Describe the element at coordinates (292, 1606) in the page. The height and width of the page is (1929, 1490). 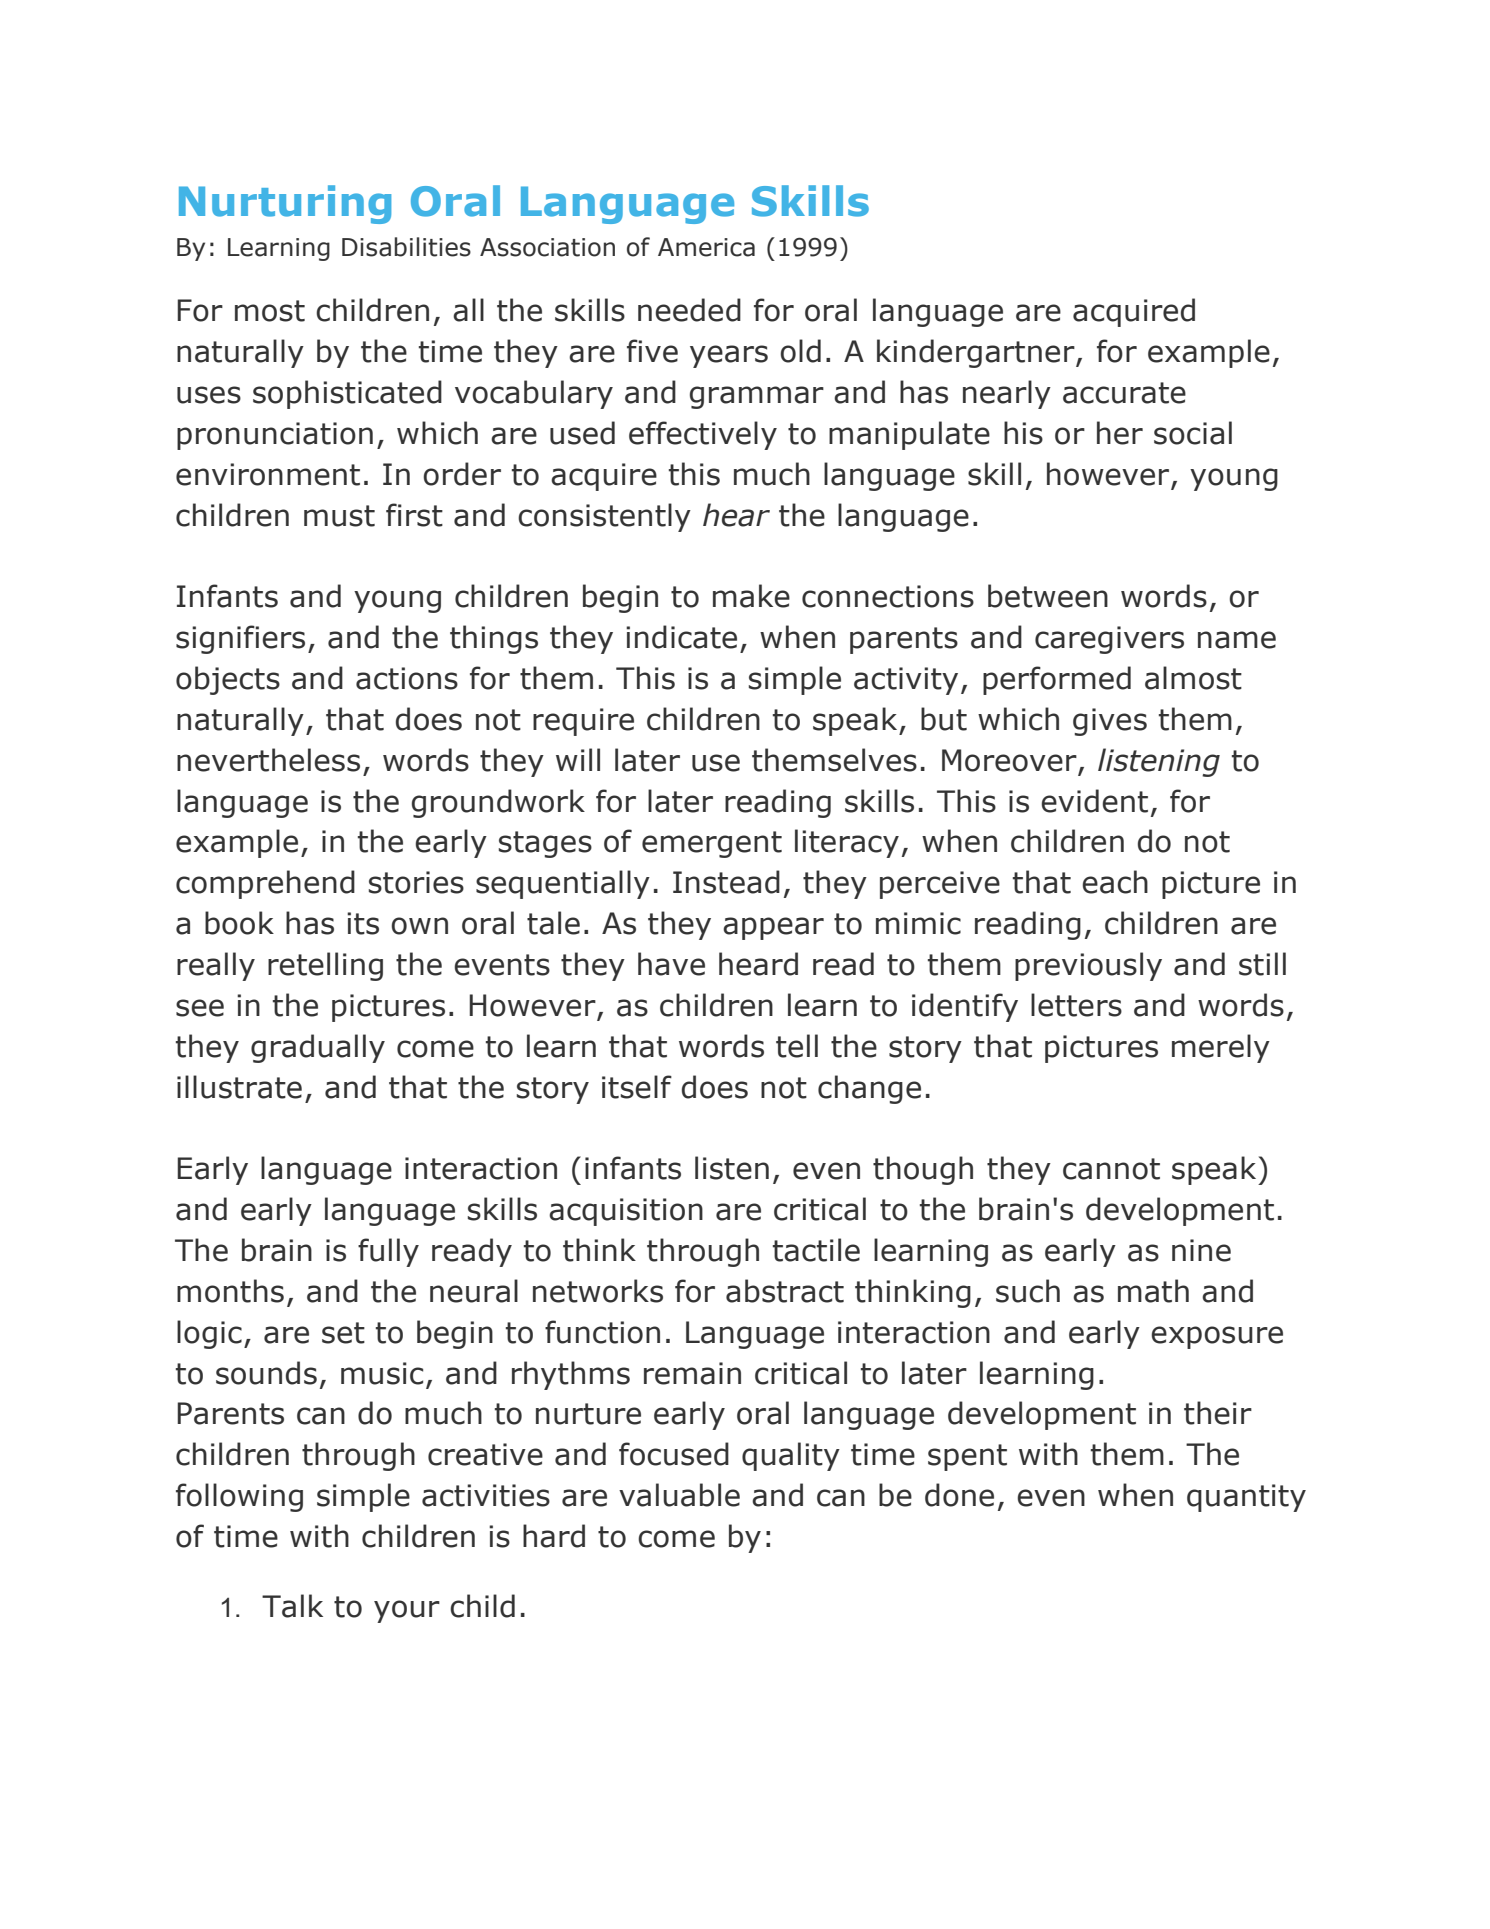
I see `Talk` at that location.
